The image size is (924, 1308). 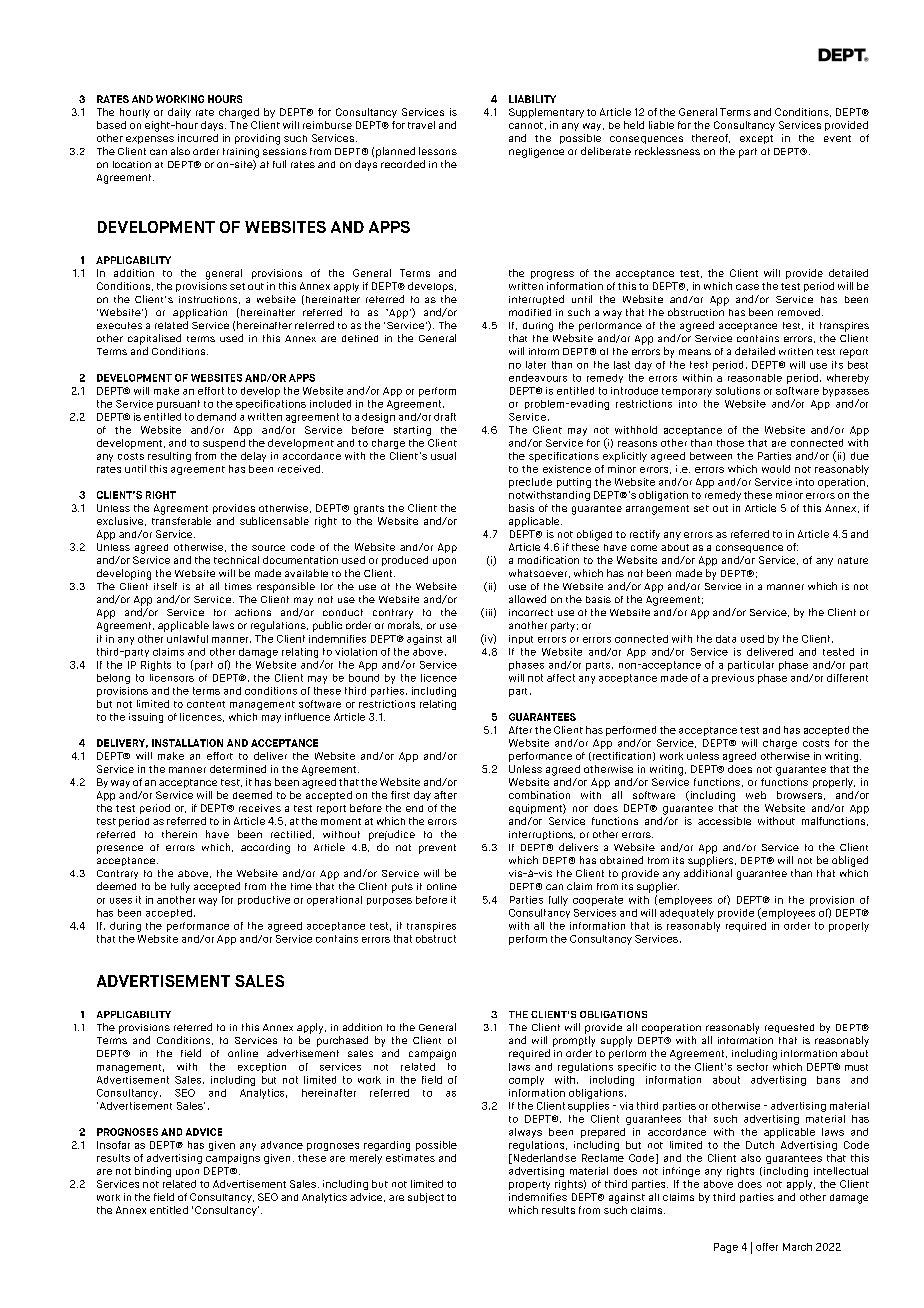 What do you see at coordinates (153, 1172) in the screenshot?
I see `binding` at bounding box center [153, 1172].
